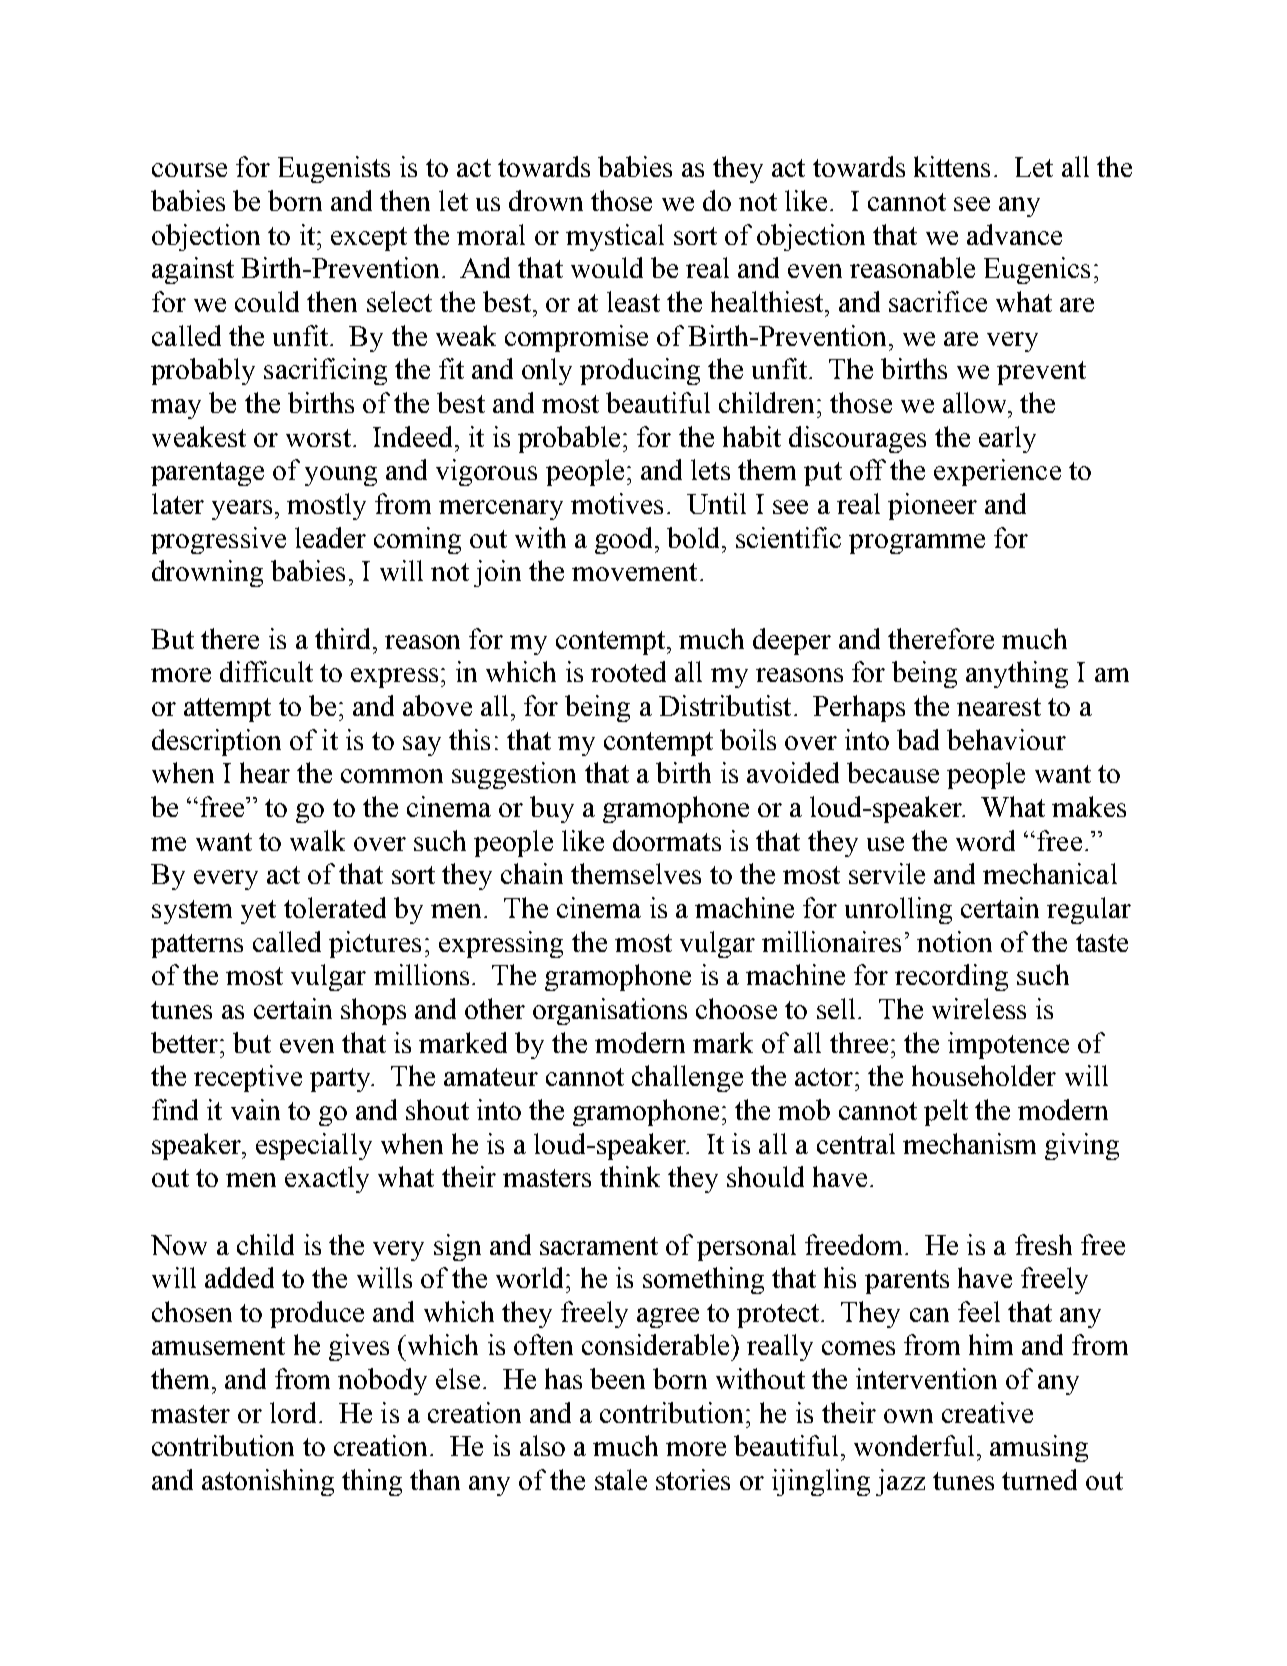 This page has width=1287, height=1666. What do you see at coordinates (987, 1412) in the page?
I see `creative` at bounding box center [987, 1412].
